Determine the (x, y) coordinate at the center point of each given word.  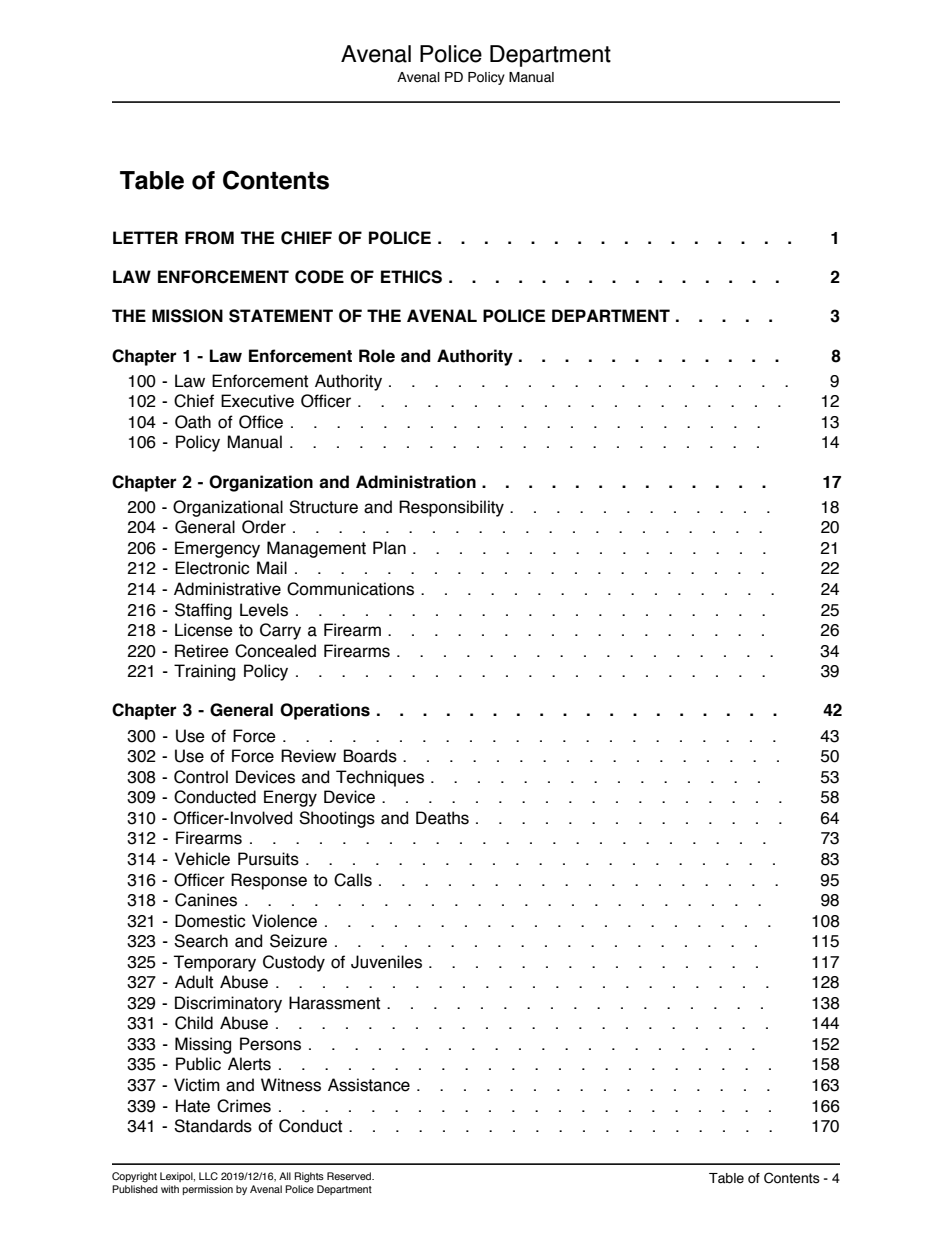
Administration (416, 482)
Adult (194, 982)
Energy (290, 798)
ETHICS (411, 277)
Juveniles (386, 962)
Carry (280, 631)
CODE (319, 277)
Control (201, 777)
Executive (257, 401)
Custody (294, 963)
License (204, 630)
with (170, 1189)
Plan (389, 548)
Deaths (442, 818)
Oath (193, 422)
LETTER (145, 237)
